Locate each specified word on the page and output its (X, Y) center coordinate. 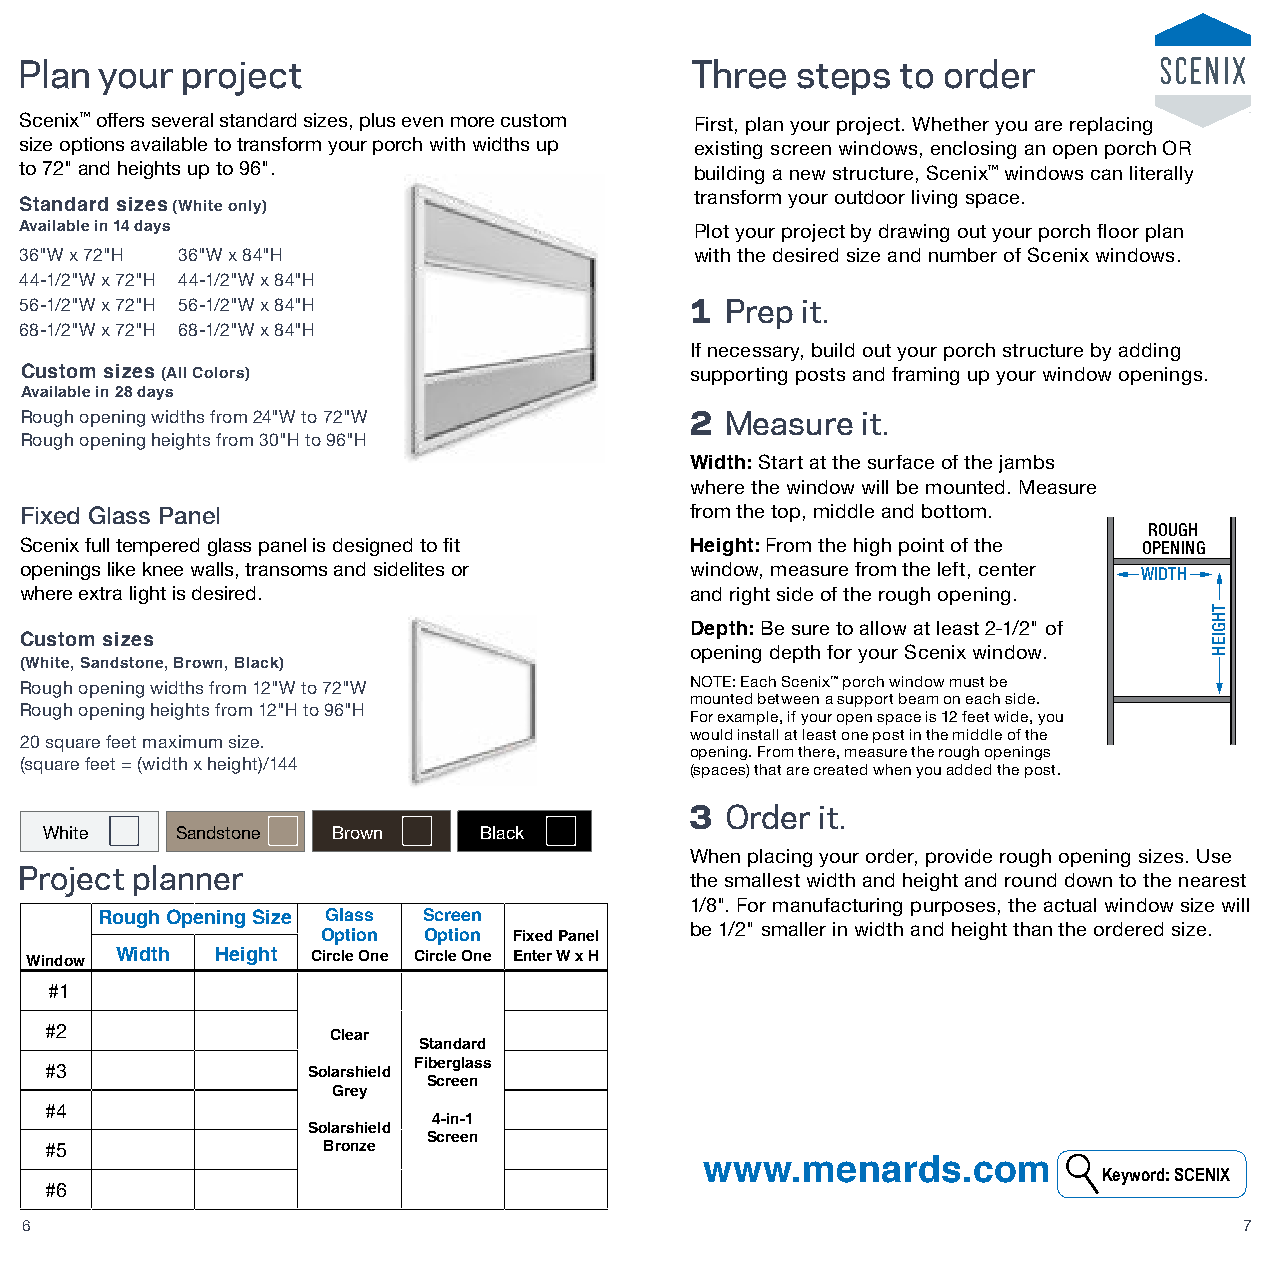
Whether (950, 124)
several (182, 120)
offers (120, 120)
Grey (350, 1092)
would (711, 734)
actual (1070, 905)
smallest (762, 880)
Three (739, 74)
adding (1149, 352)
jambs (1026, 464)
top (785, 513)
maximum (182, 741)
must (967, 682)
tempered (157, 547)
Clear (350, 1034)
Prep (760, 314)
